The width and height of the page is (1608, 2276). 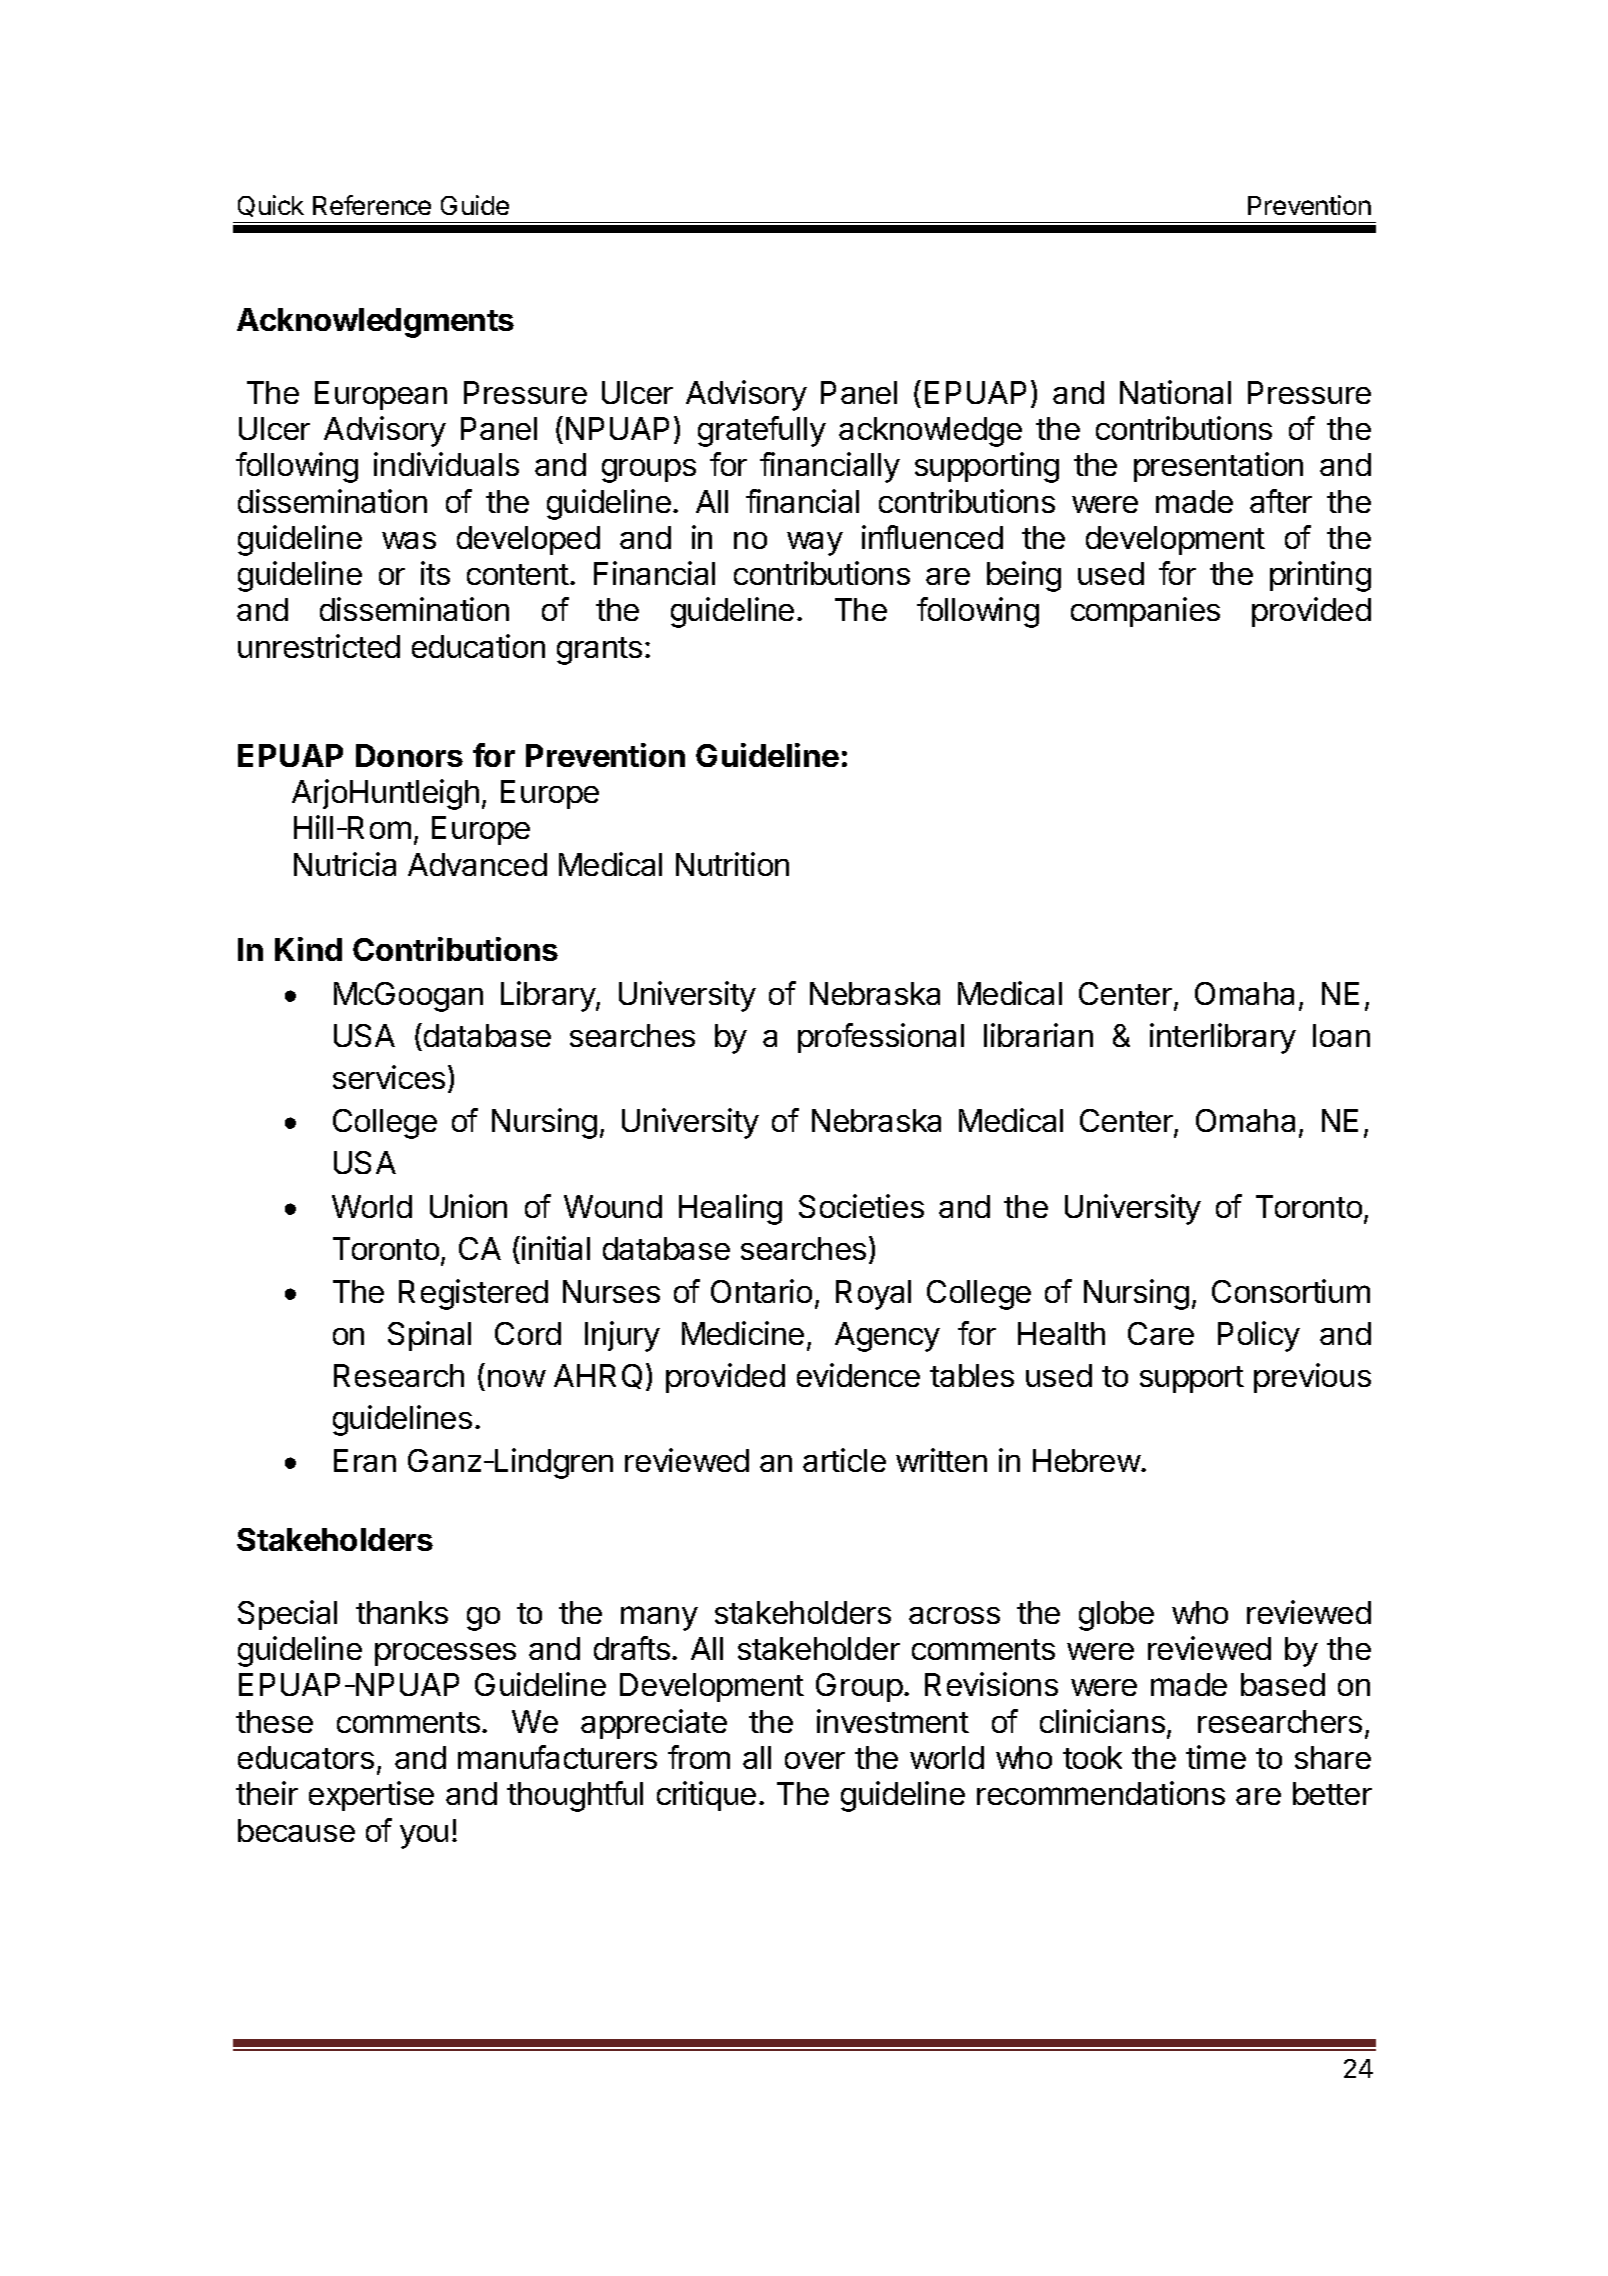 What do you see at coordinates (1291, 1291) in the page?
I see `Consortium` at bounding box center [1291, 1291].
